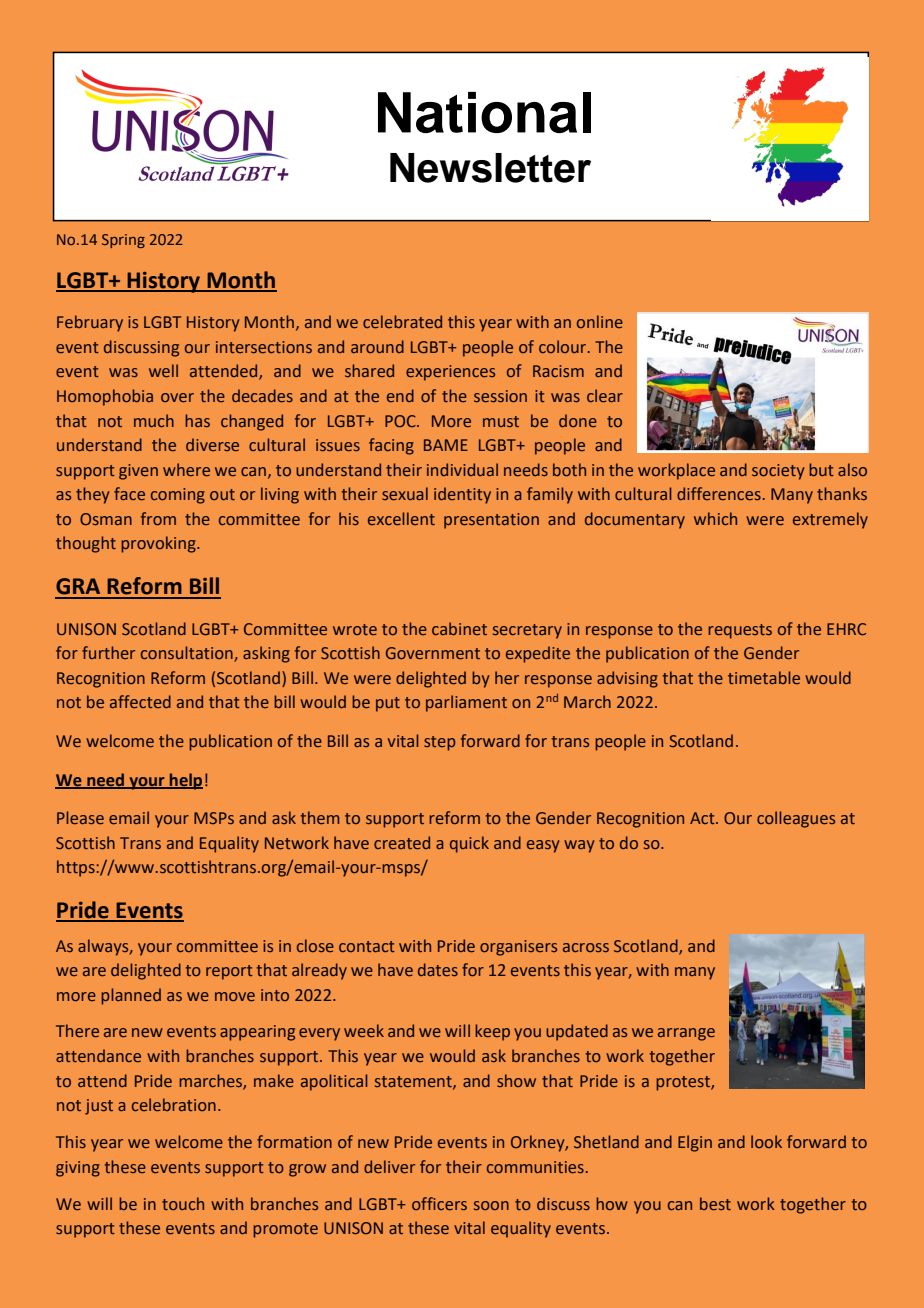 This screenshot has width=924, height=1308. I want to click on National, so click(484, 112).
